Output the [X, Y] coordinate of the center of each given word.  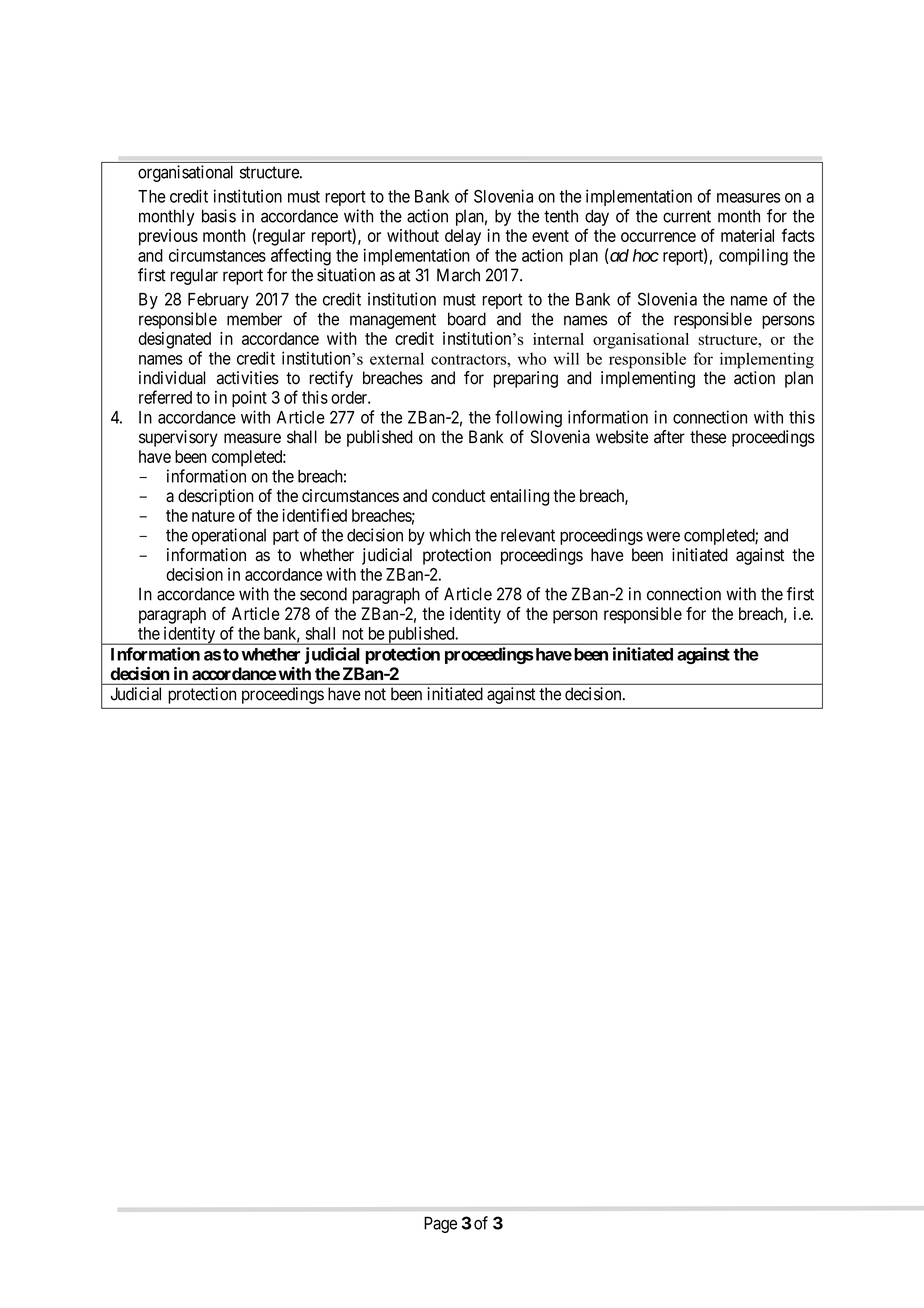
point [249, 398]
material [747, 235]
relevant [528, 535]
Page [440, 1224]
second [323, 594]
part [286, 537]
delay [463, 237]
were [663, 537]
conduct [459, 495]
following [528, 418]
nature [213, 516]
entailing [519, 497]
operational [229, 536]
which [449, 535]
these [708, 437]
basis [219, 216]
